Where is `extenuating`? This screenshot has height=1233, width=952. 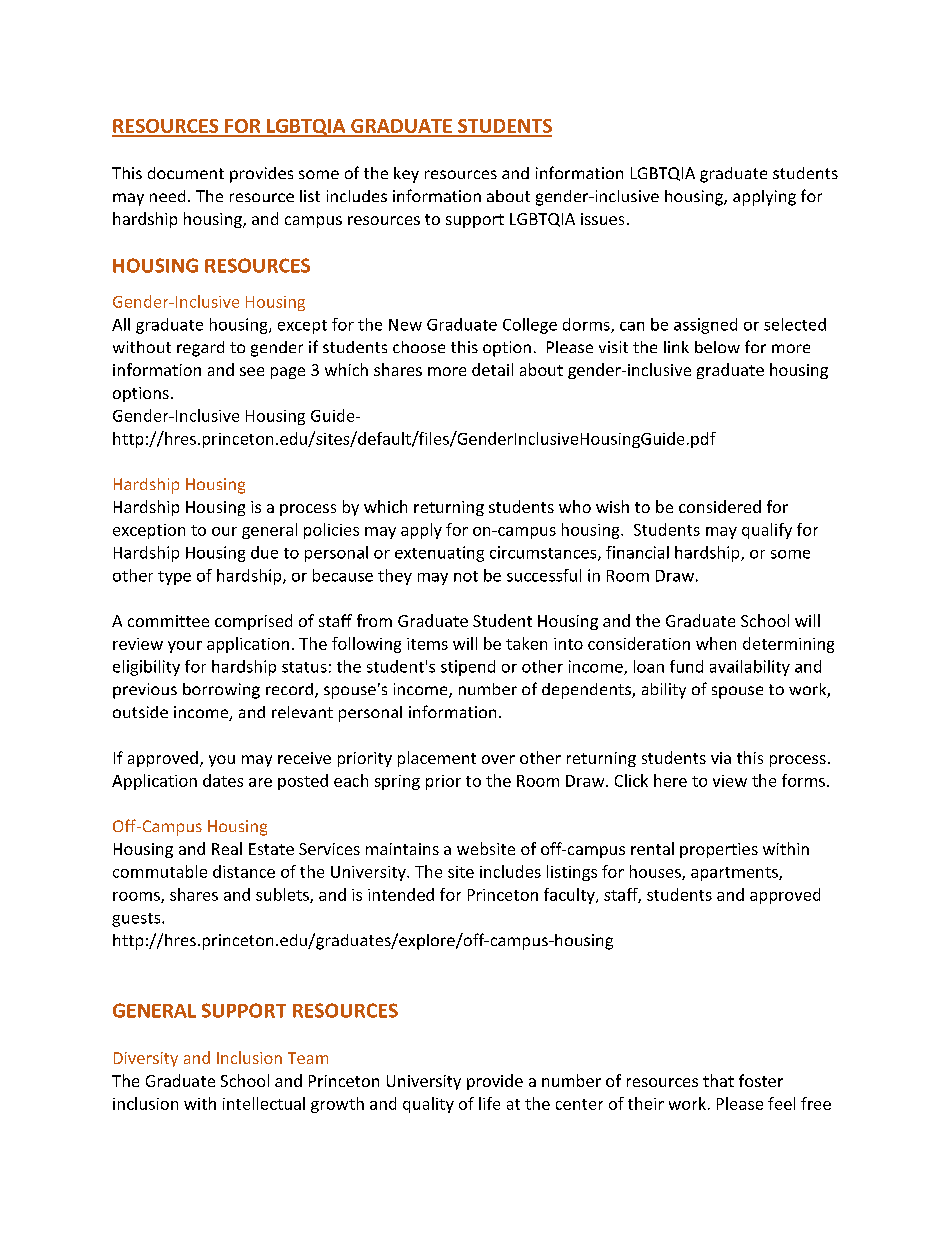
extenuating is located at coordinates (439, 554).
